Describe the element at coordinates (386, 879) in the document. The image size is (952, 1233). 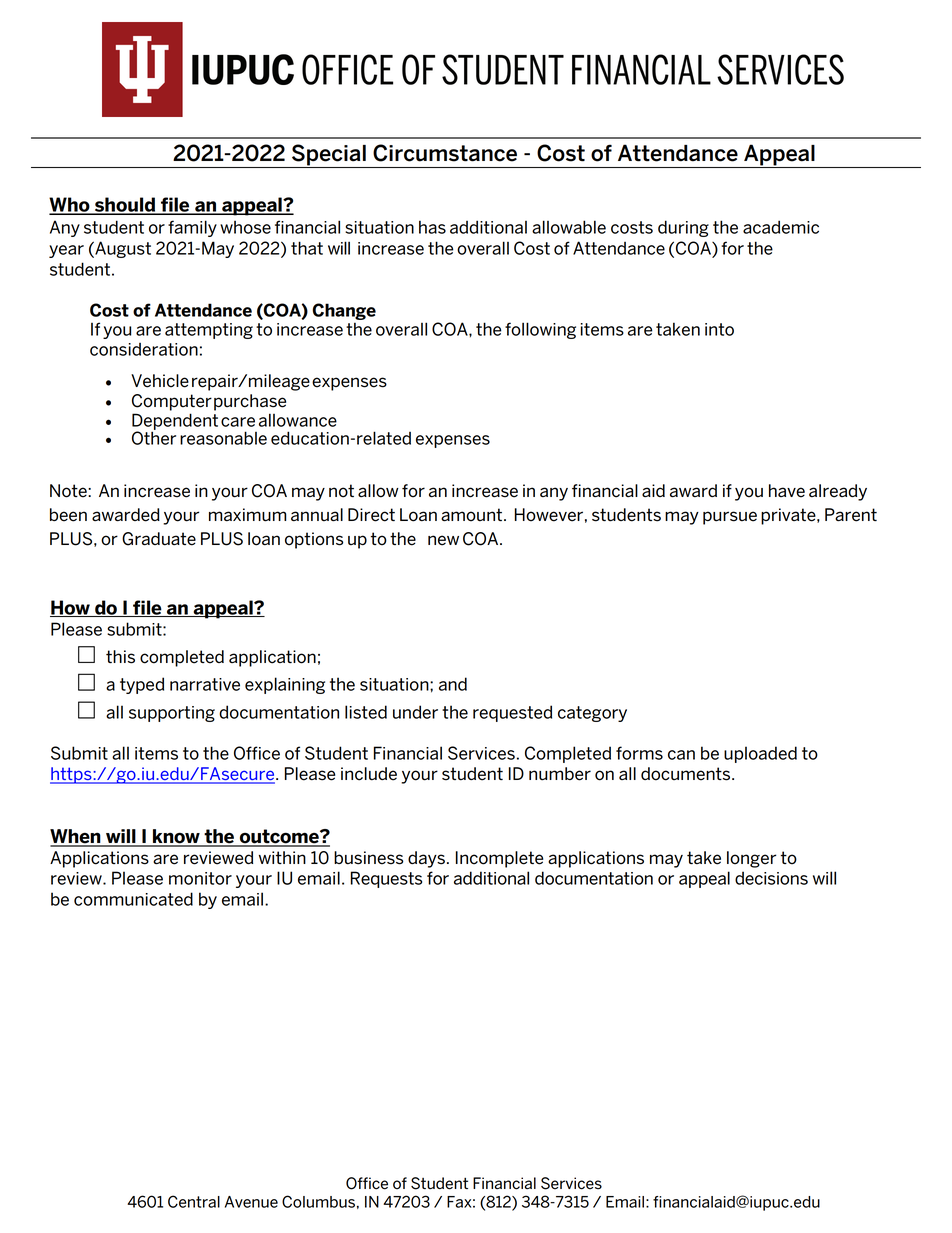
I see `Requests` at that location.
